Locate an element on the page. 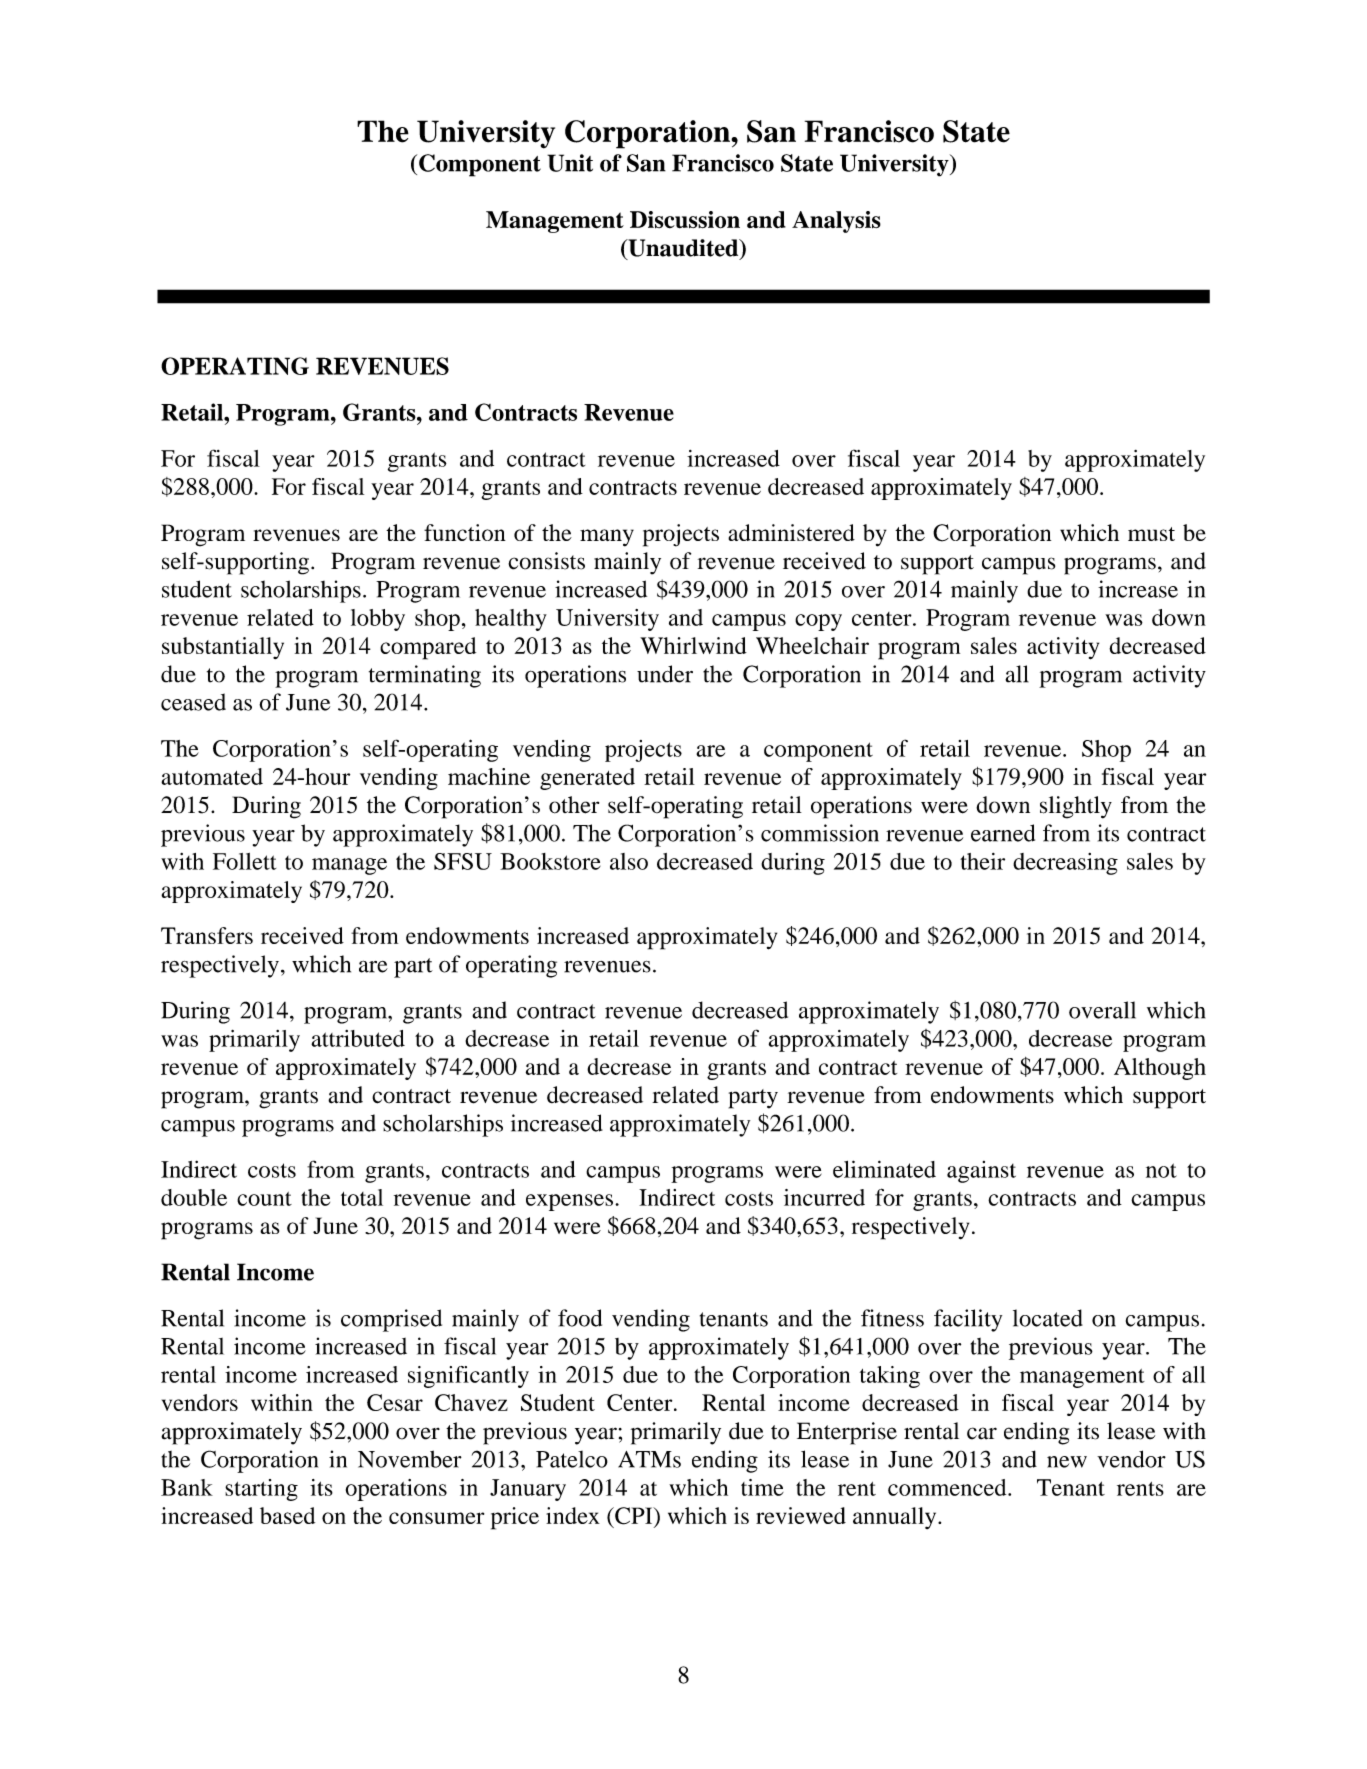  Follett is located at coordinates (244, 861).
